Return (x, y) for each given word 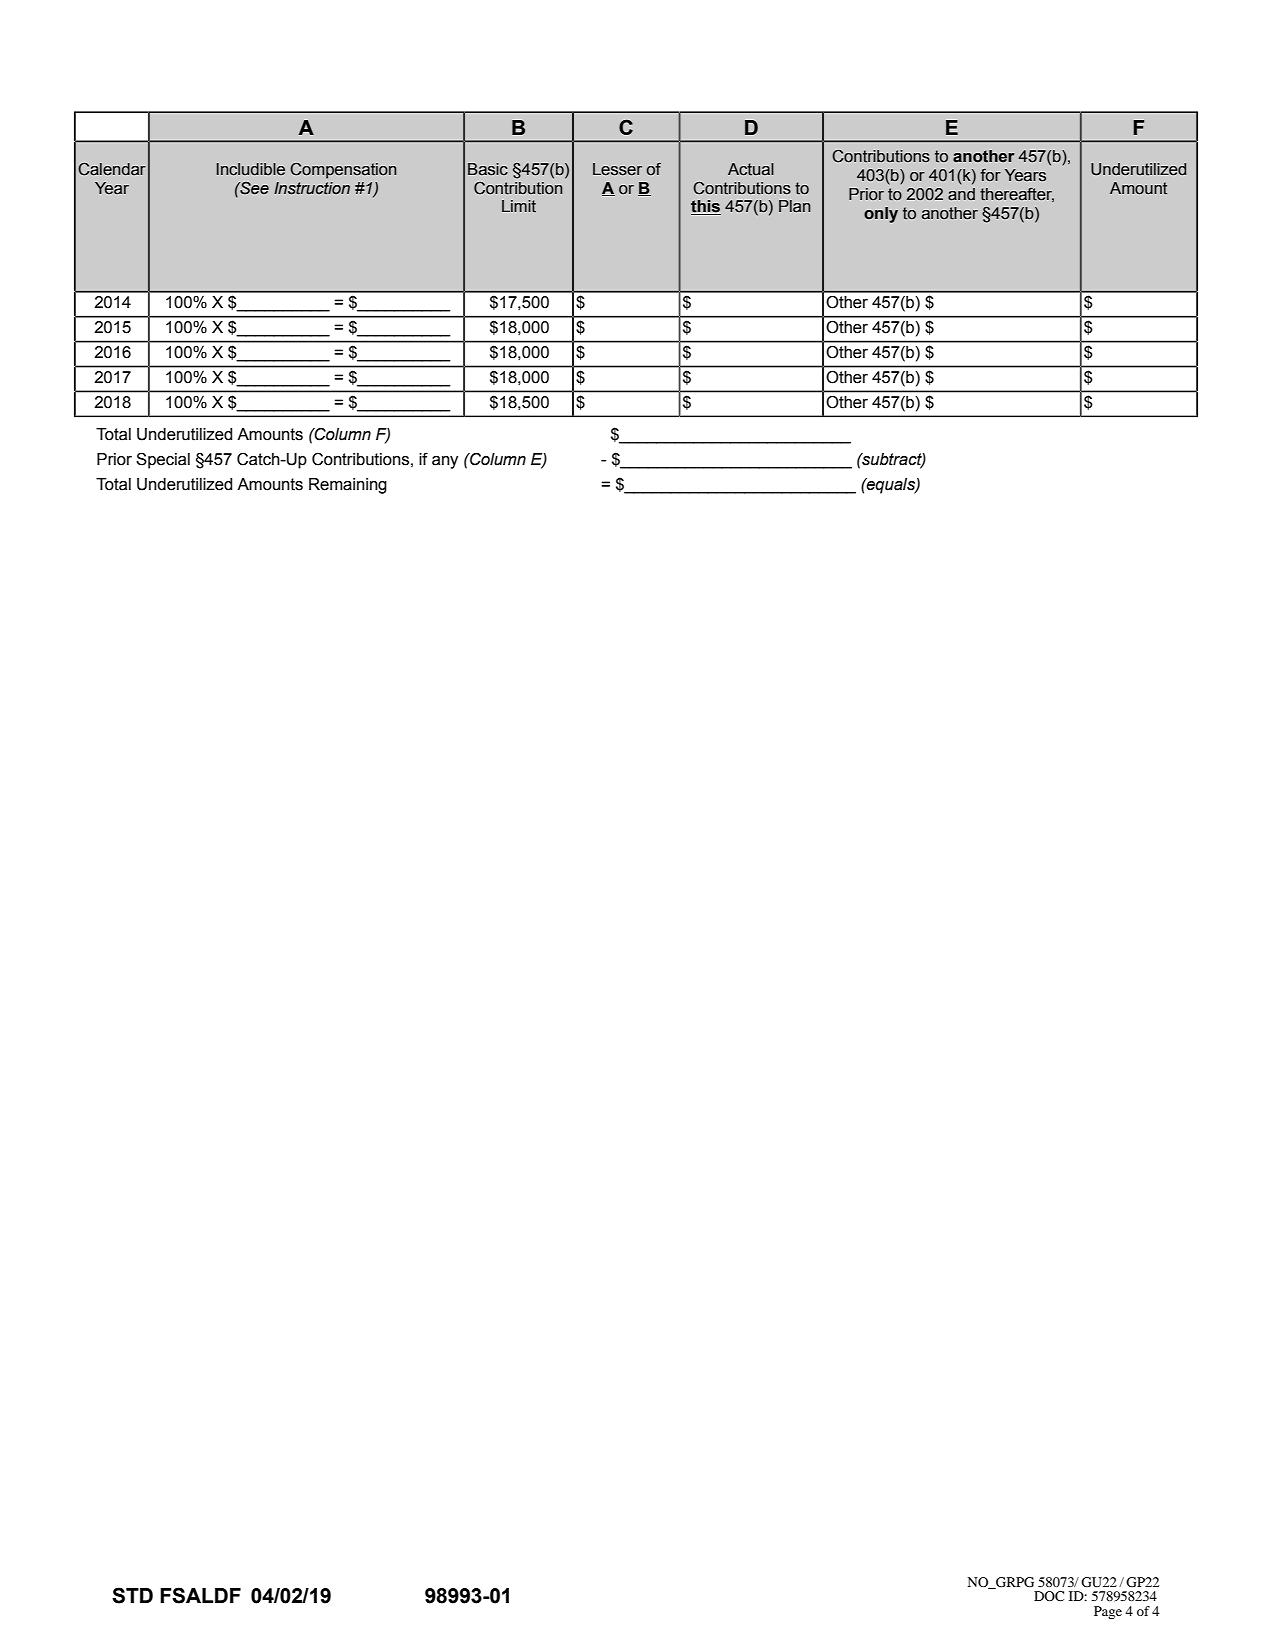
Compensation (343, 171)
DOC (1049, 1596)
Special (163, 460)
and (961, 194)
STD (132, 1595)
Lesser (617, 169)
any (445, 462)
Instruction (312, 188)
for (991, 175)
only (881, 215)
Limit (519, 206)
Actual (751, 169)
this (706, 207)
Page (1108, 1612)
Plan (794, 206)
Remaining (348, 486)
